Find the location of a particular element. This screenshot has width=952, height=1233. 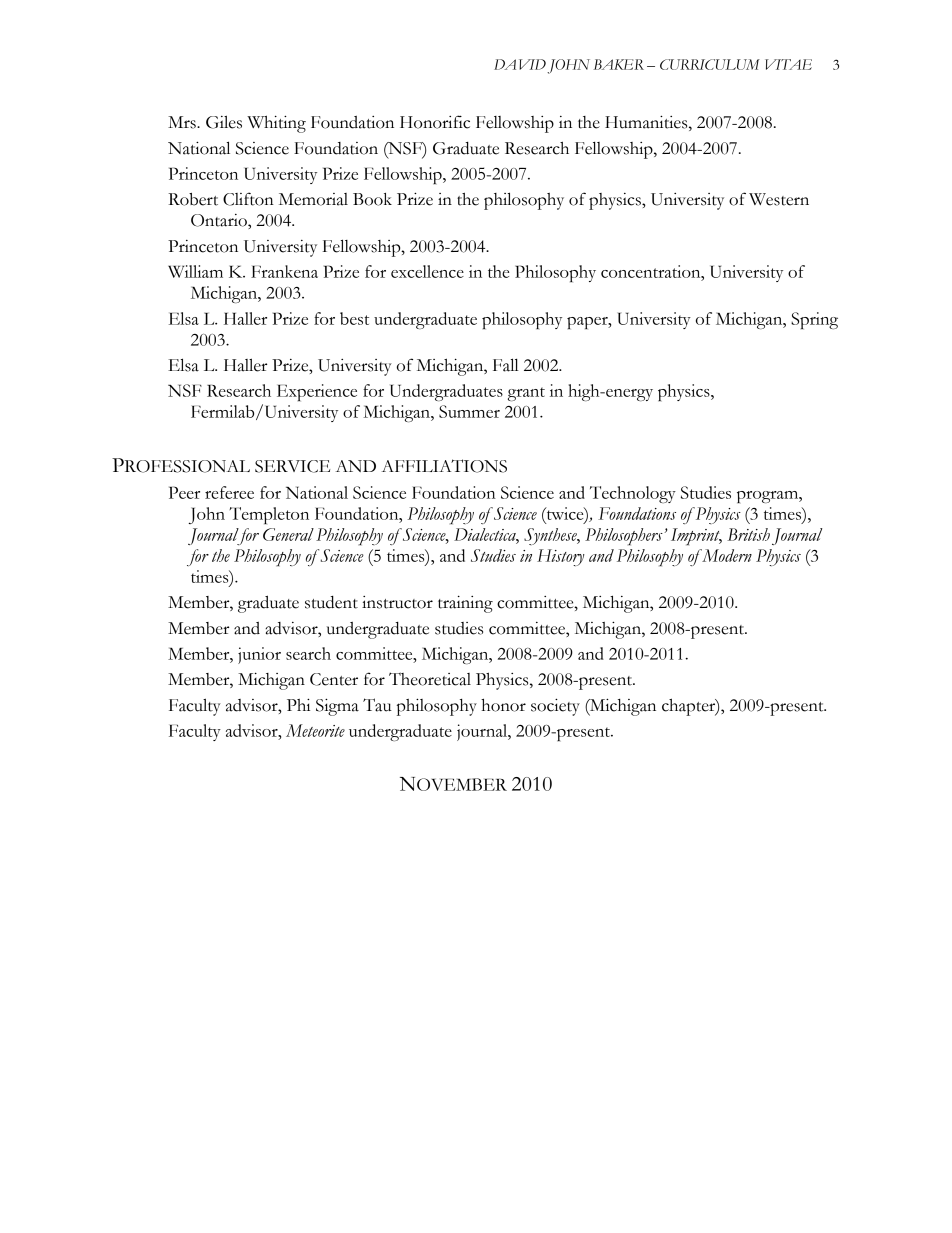

grant is located at coordinates (526, 394).
